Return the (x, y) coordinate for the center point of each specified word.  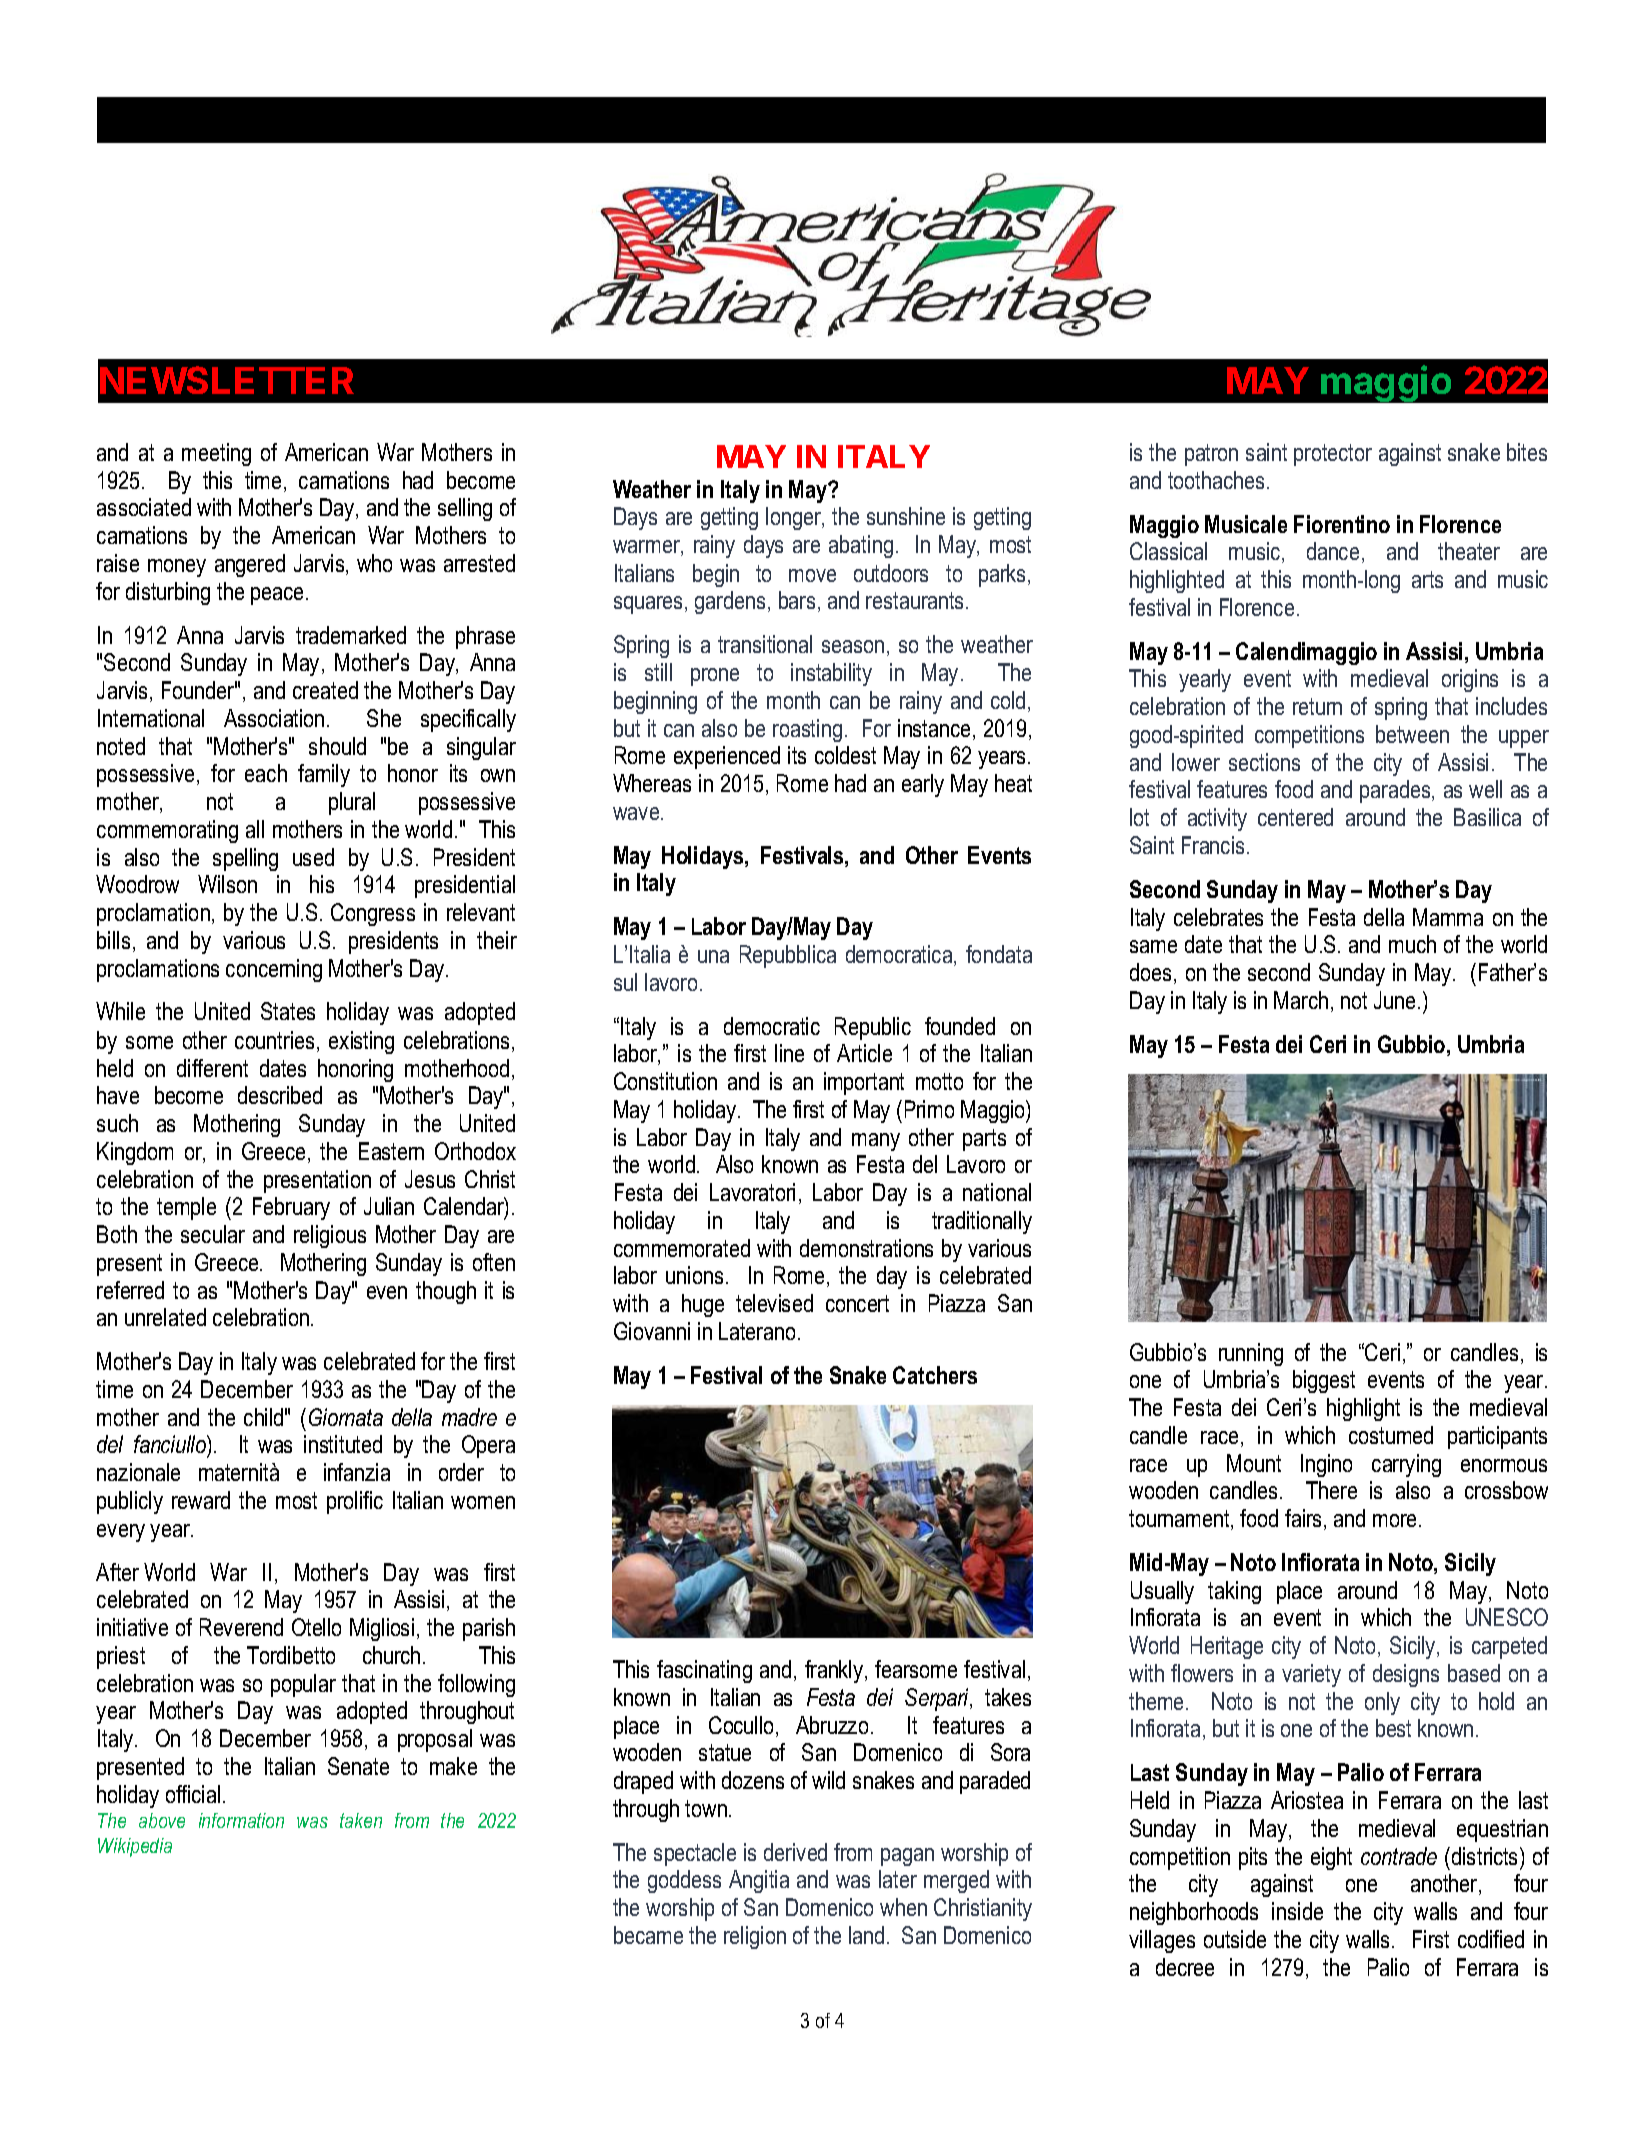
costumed (1391, 1435)
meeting (216, 454)
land (866, 1935)
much (1412, 944)
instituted (343, 1444)
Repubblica (788, 956)
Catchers (935, 1375)
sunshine (906, 516)
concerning (274, 970)
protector (1333, 455)
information (241, 1820)
